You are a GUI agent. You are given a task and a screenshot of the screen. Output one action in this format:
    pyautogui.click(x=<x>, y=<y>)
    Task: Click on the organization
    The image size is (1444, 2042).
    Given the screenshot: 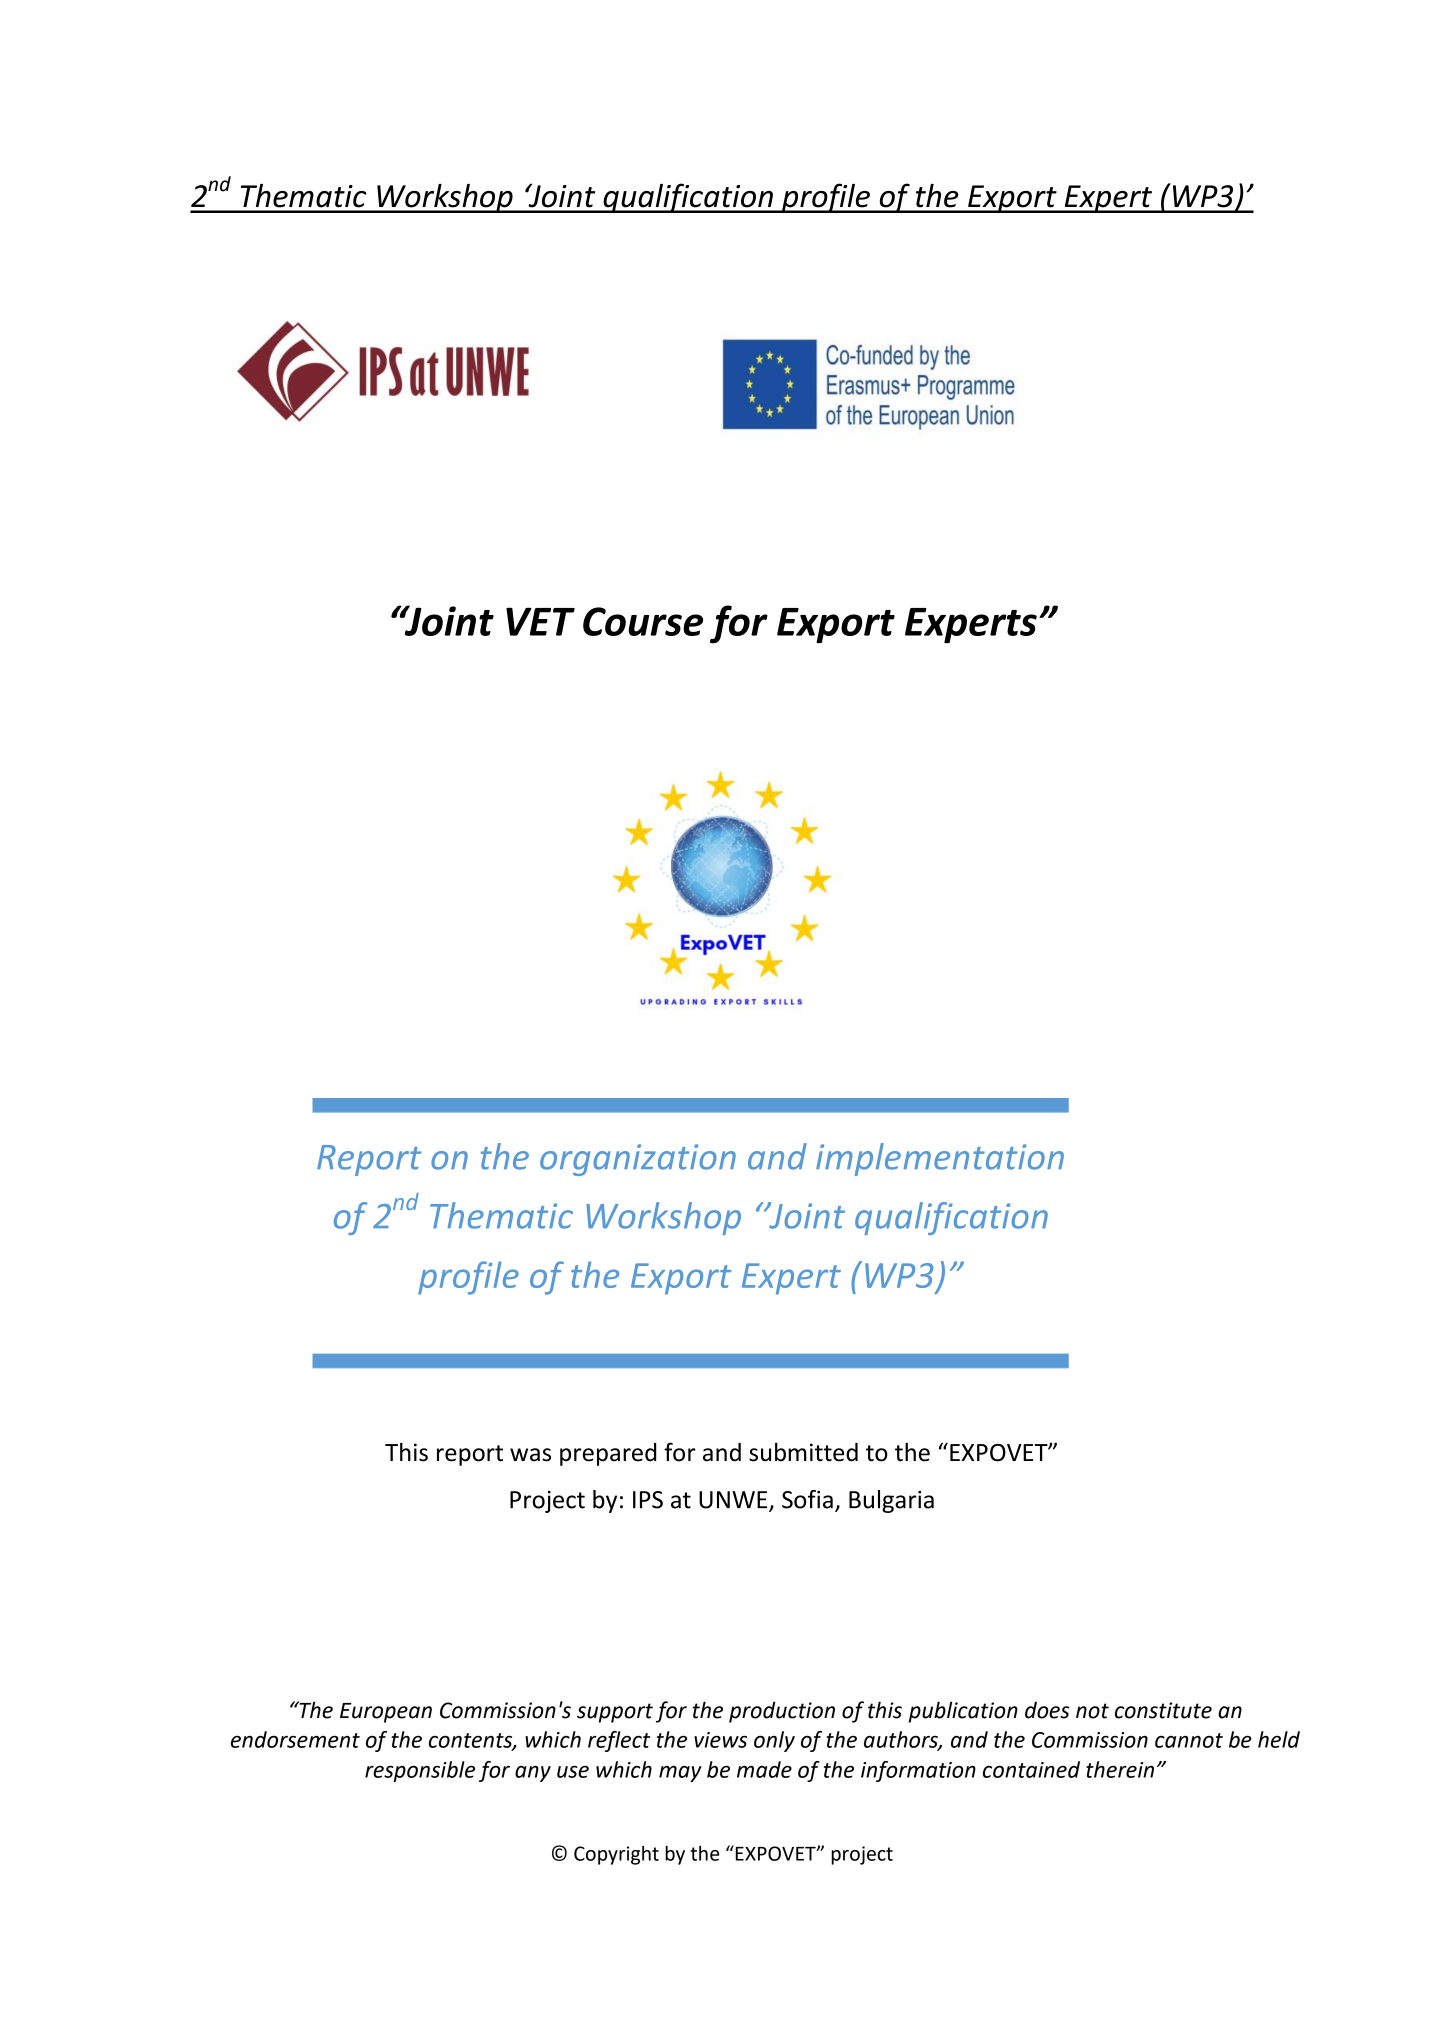 What is the action you would take?
    pyautogui.click(x=638, y=1160)
